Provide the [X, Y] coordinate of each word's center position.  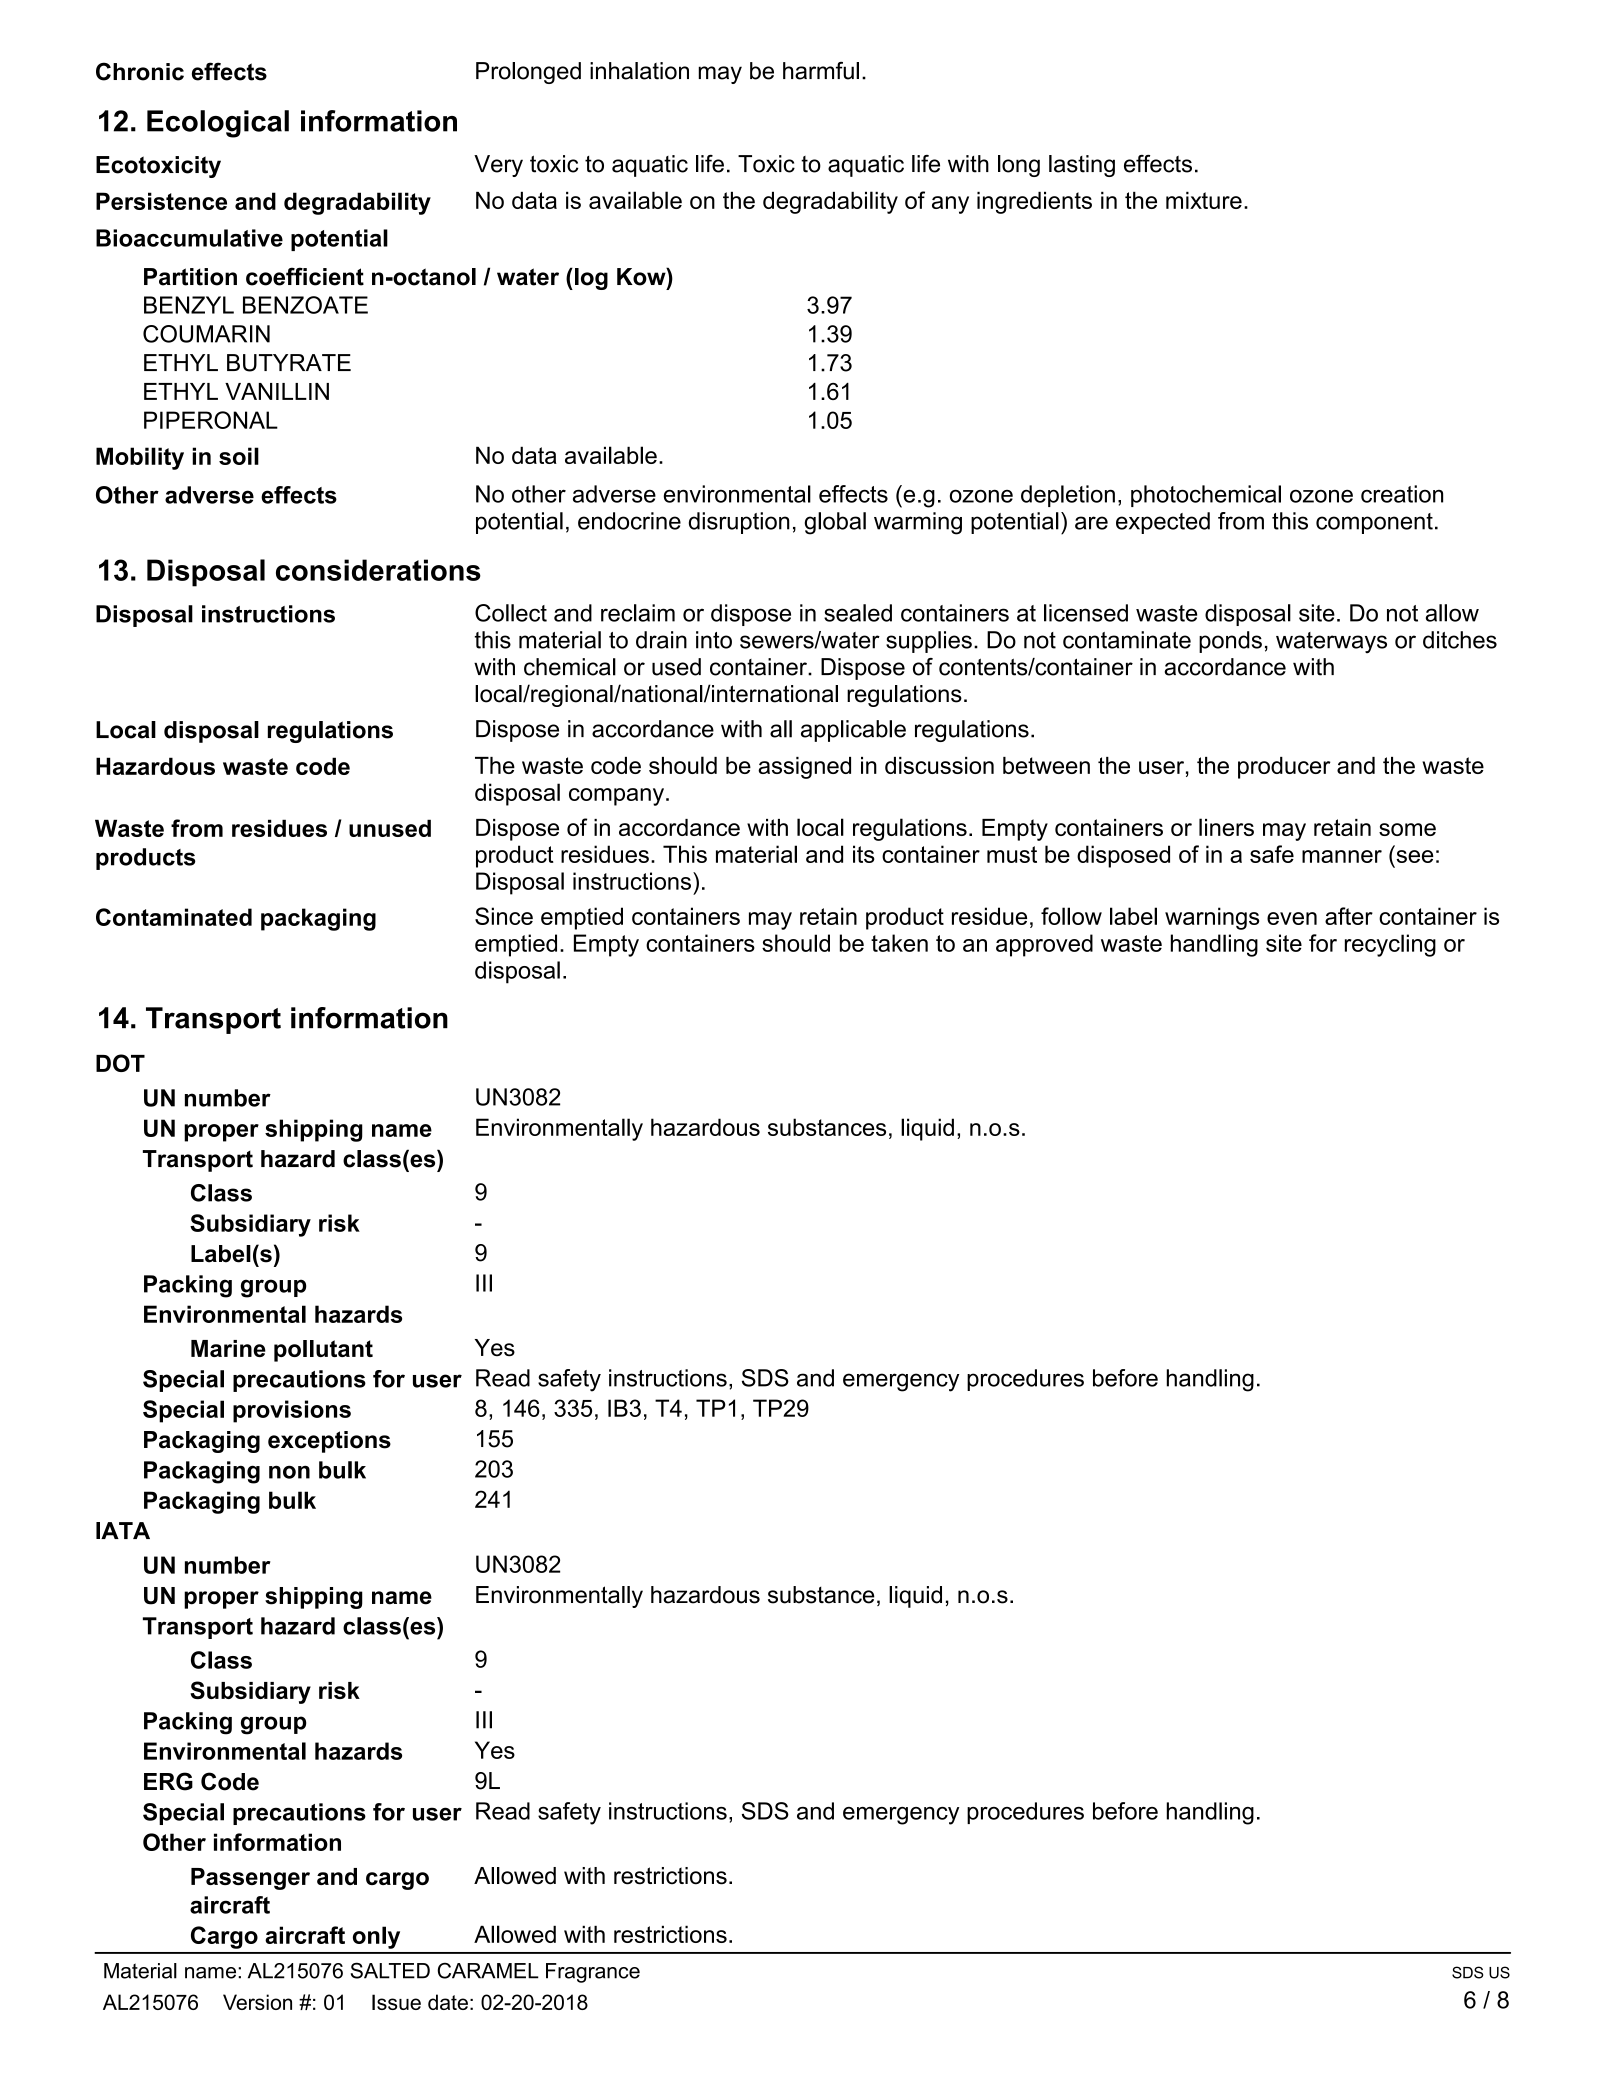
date [448, 2002]
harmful [821, 71]
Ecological [218, 124]
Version [257, 2002]
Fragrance [593, 1973]
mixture [1204, 200]
